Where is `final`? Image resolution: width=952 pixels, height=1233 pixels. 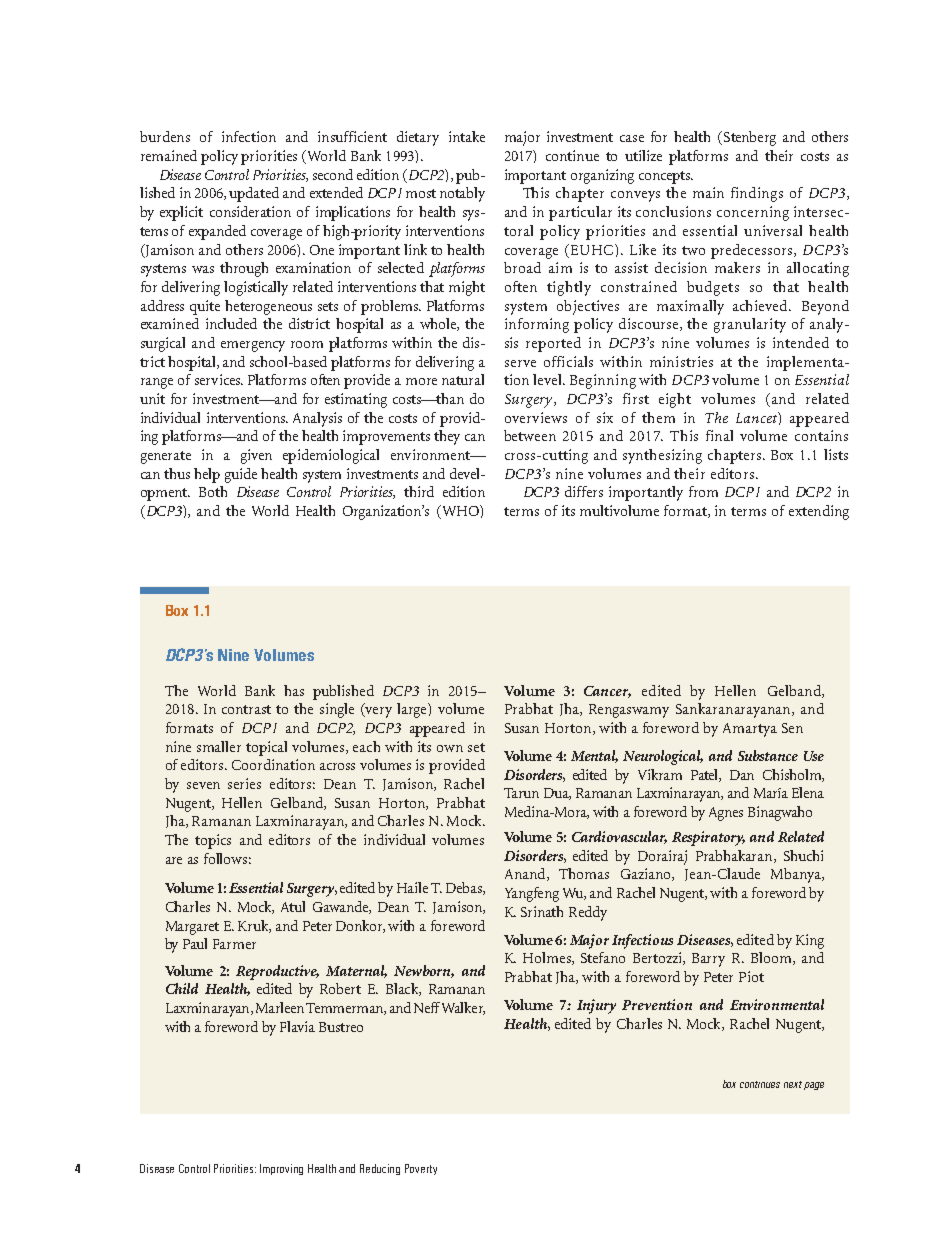 final is located at coordinates (719, 435).
